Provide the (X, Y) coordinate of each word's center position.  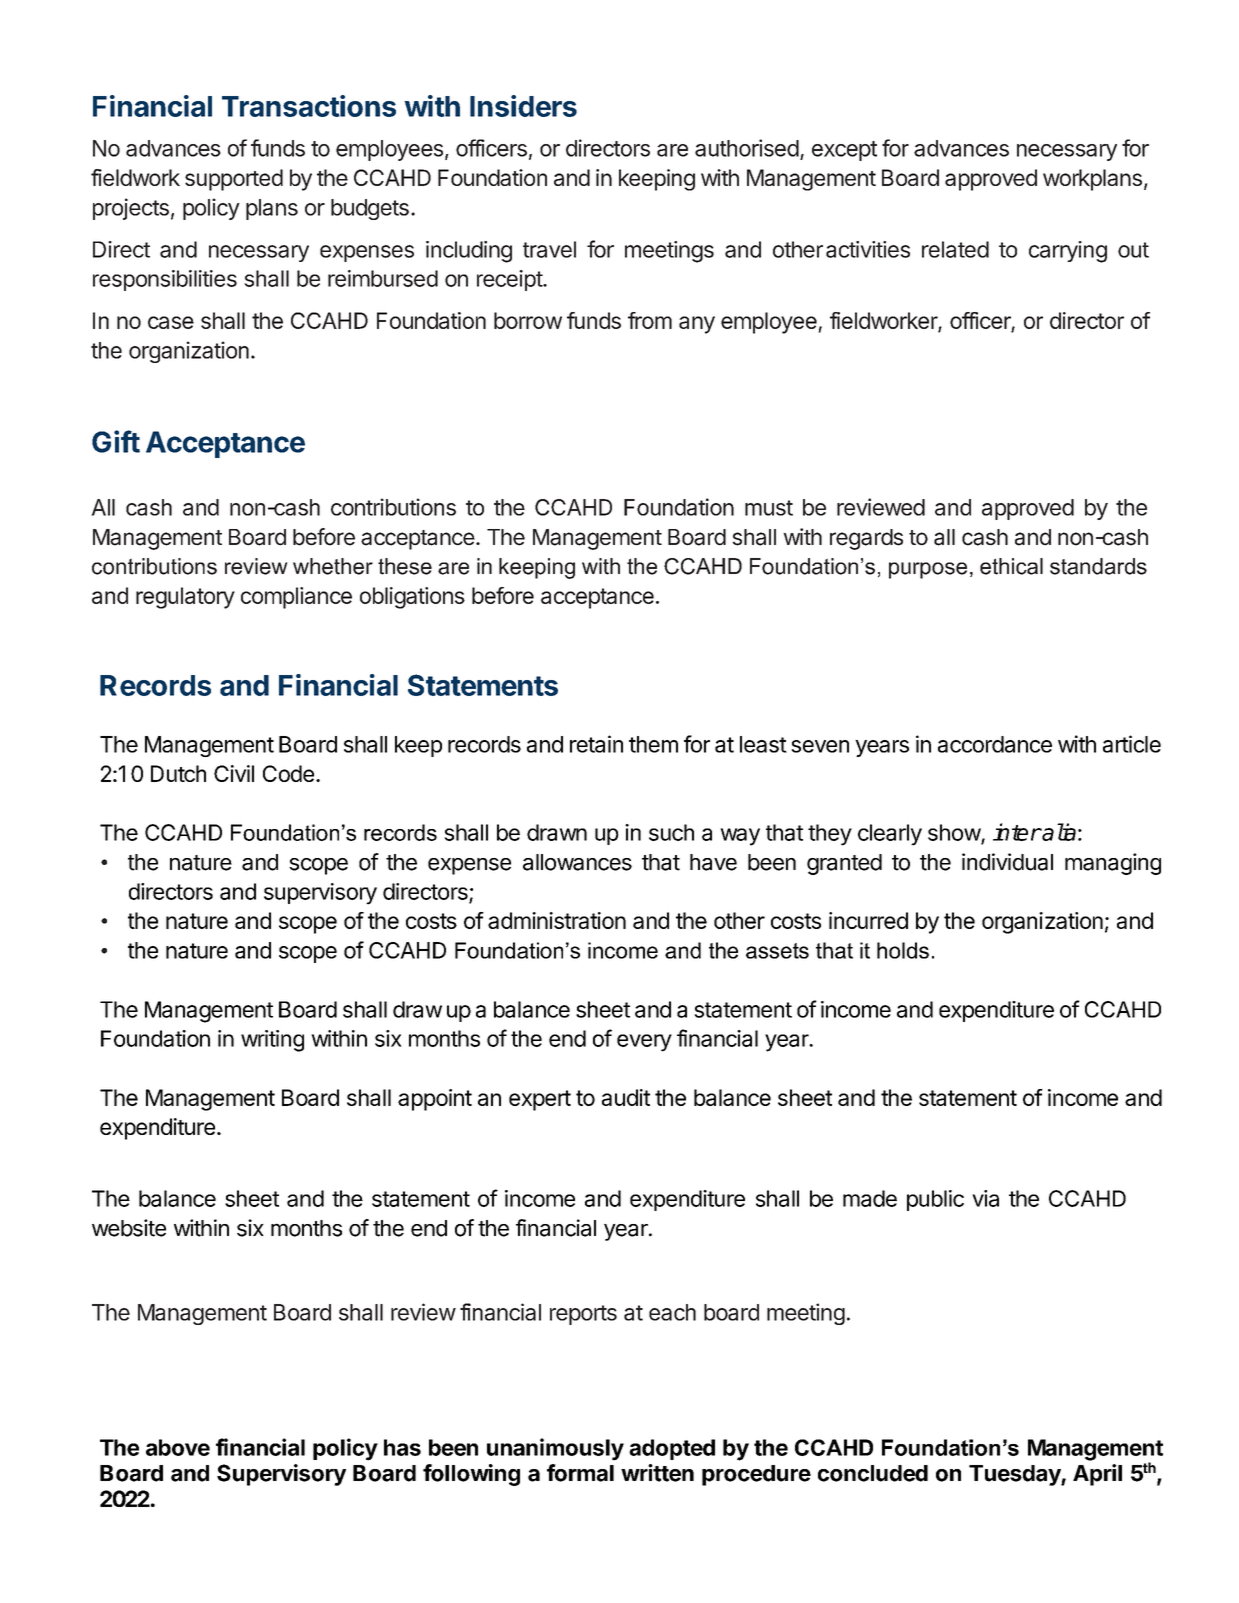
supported (234, 180)
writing (272, 1041)
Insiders (523, 106)
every (644, 1043)
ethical (1011, 566)
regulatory (185, 598)
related (955, 249)
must (769, 508)
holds (903, 950)
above (178, 1447)
